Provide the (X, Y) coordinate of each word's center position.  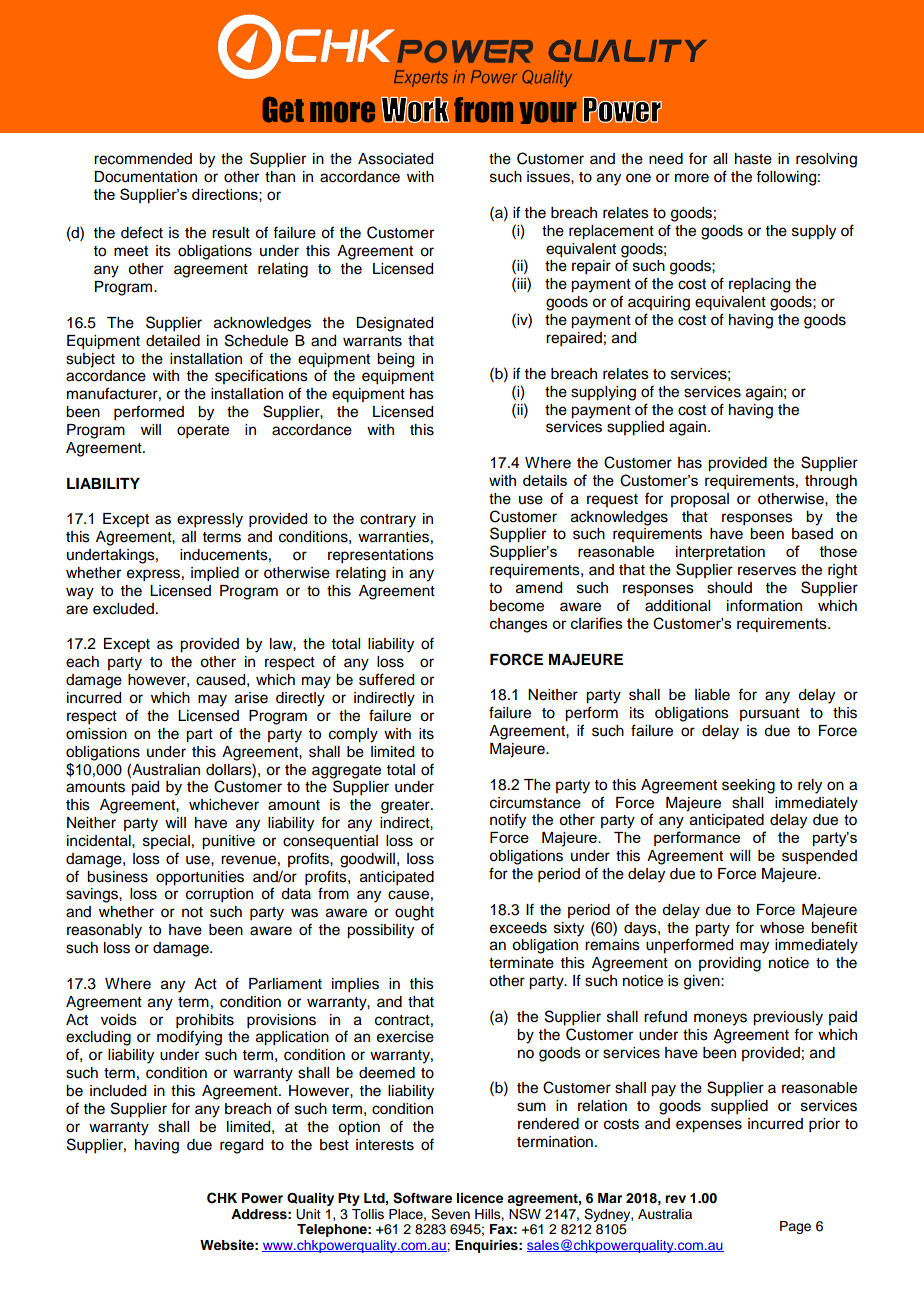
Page (795, 1227)
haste (753, 159)
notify (508, 821)
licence (480, 1198)
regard (241, 1146)
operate (203, 432)
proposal (700, 500)
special (166, 842)
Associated (395, 159)
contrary (388, 521)
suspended (819, 857)
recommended (143, 159)
